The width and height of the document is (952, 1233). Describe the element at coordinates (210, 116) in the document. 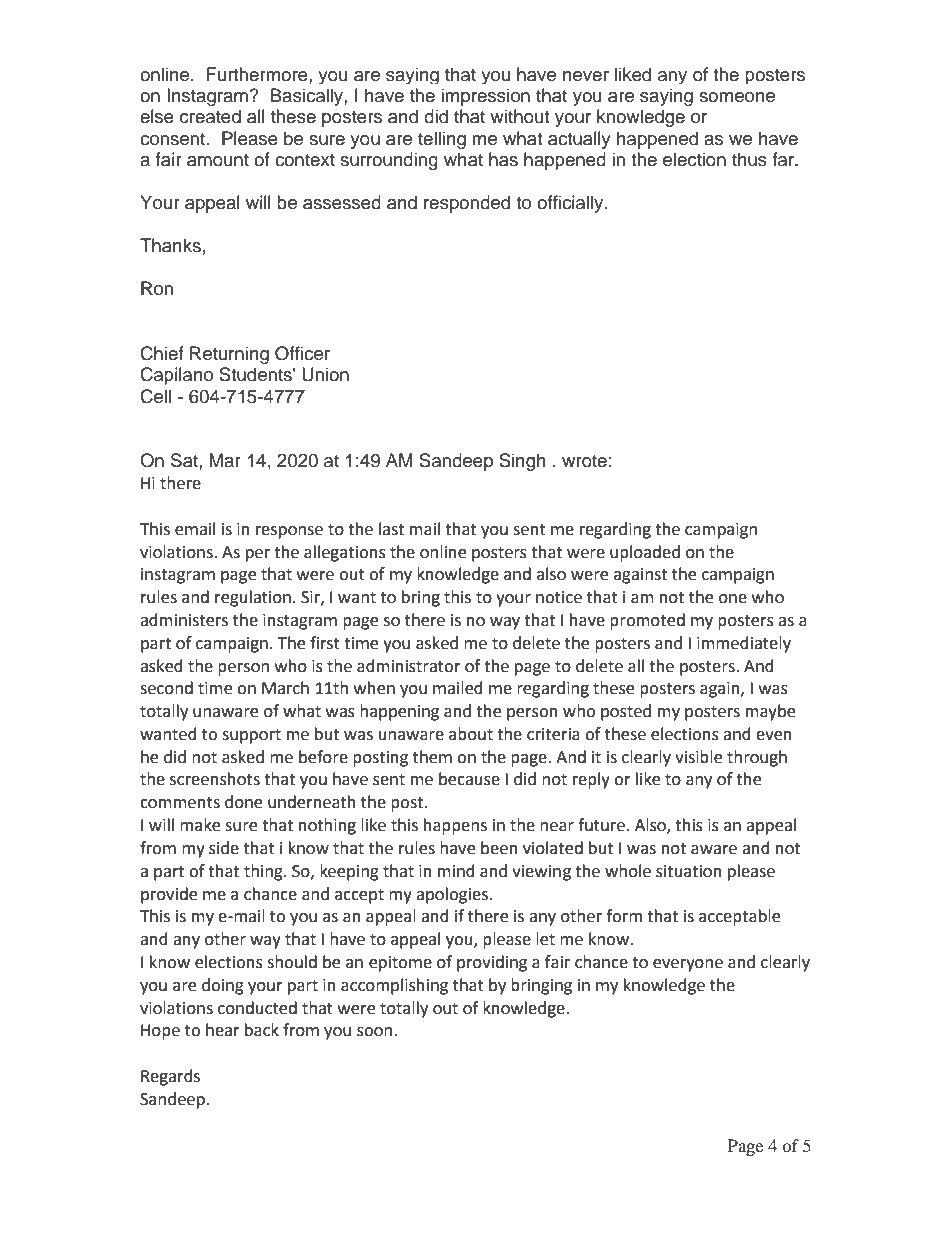

I see `created` at that location.
